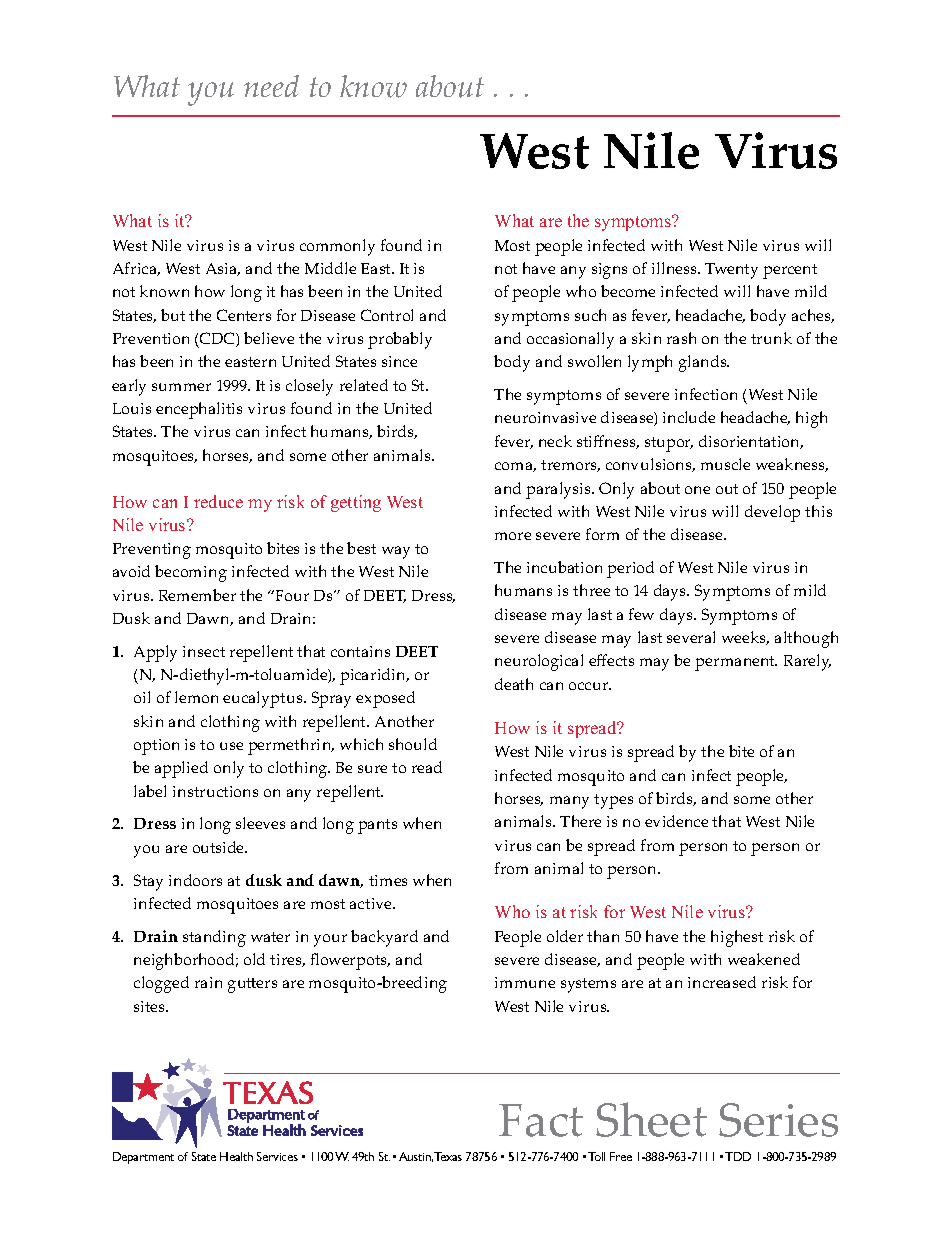  I want to click on times, so click(388, 880).
